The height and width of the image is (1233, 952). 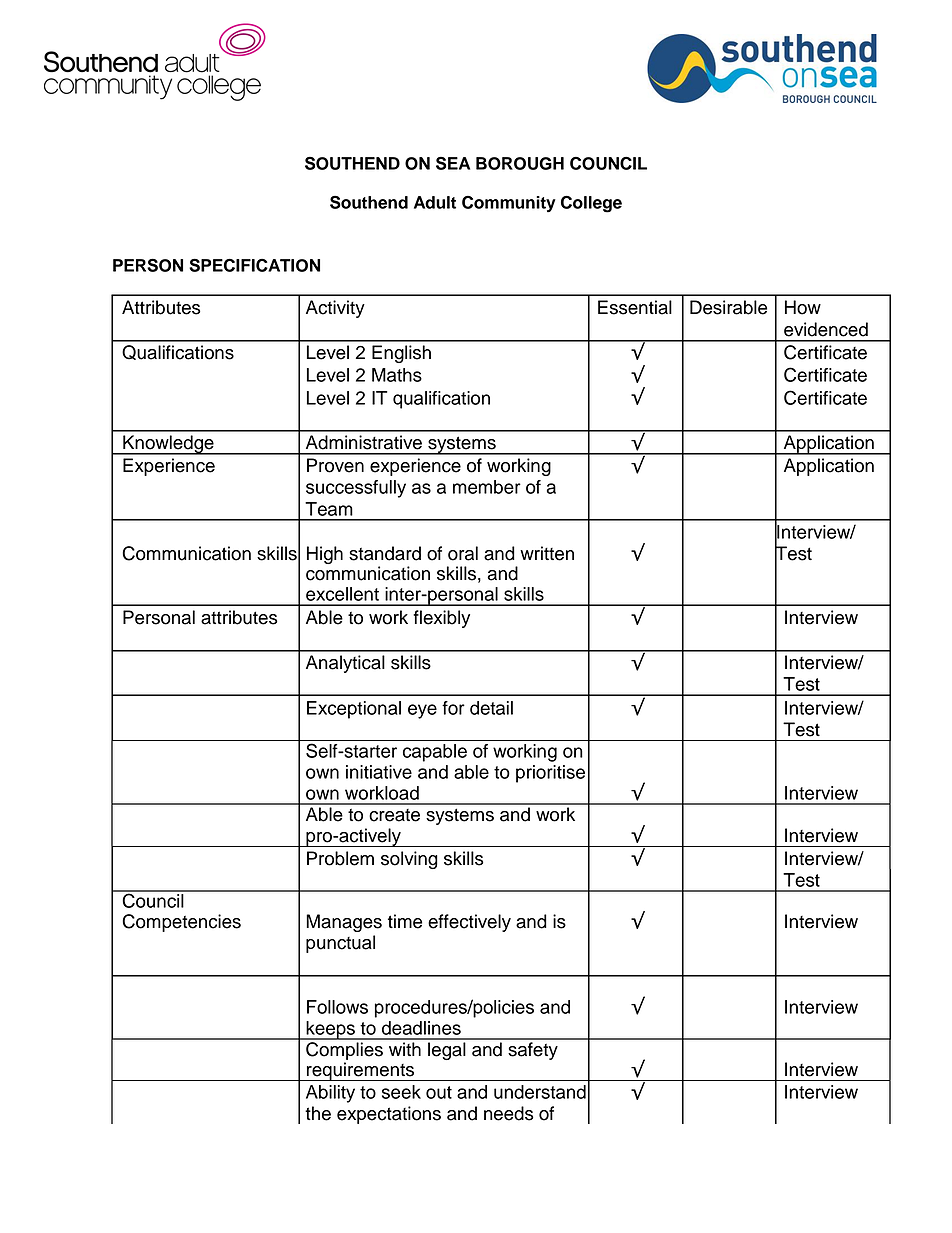 What do you see at coordinates (509, 1113) in the image?
I see `needs` at bounding box center [509, 1113].
